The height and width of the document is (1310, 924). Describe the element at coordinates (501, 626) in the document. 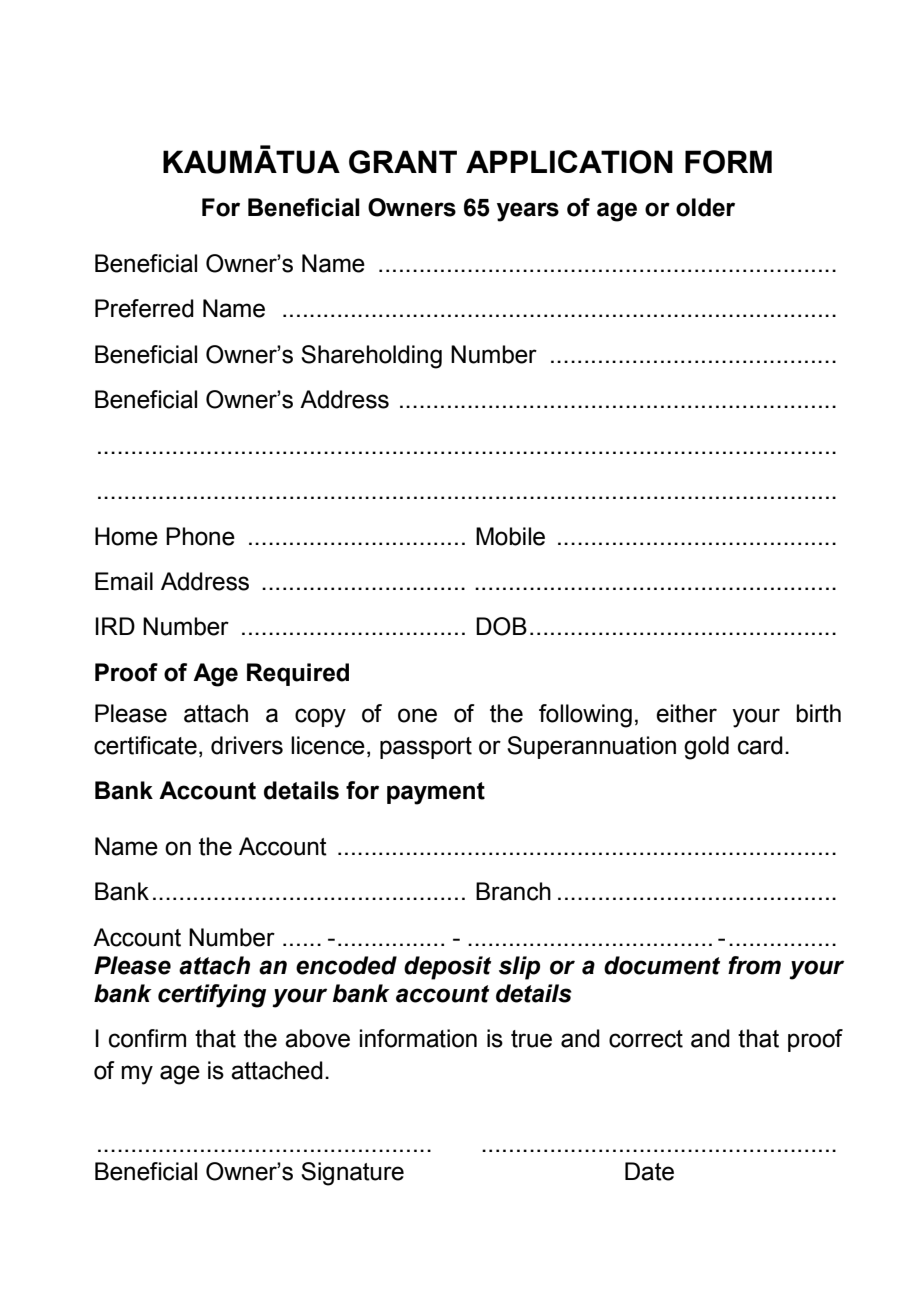

I see `DOB` at that location.
